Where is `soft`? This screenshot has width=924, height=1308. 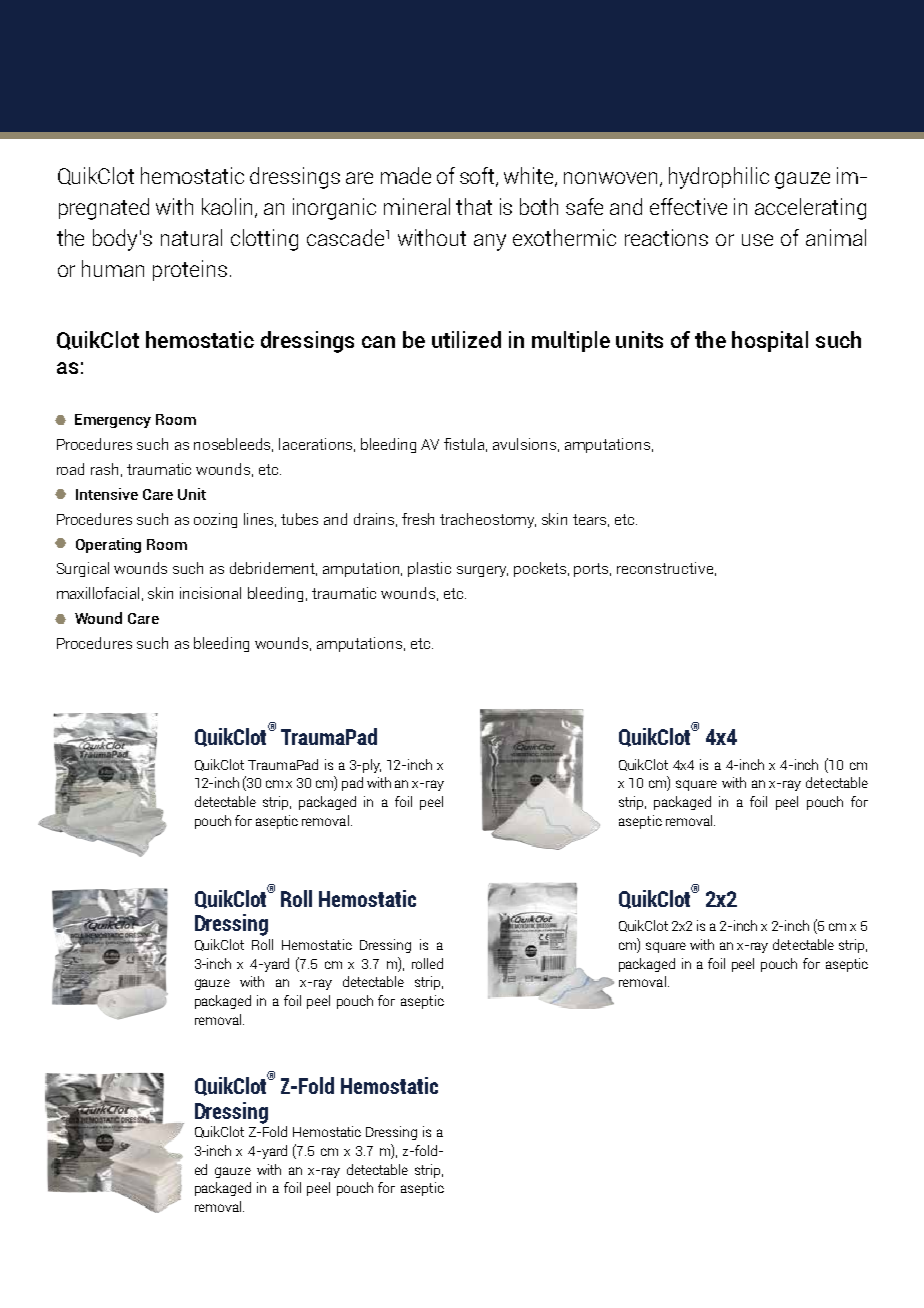 soft is located at coordinates (479, 177).
